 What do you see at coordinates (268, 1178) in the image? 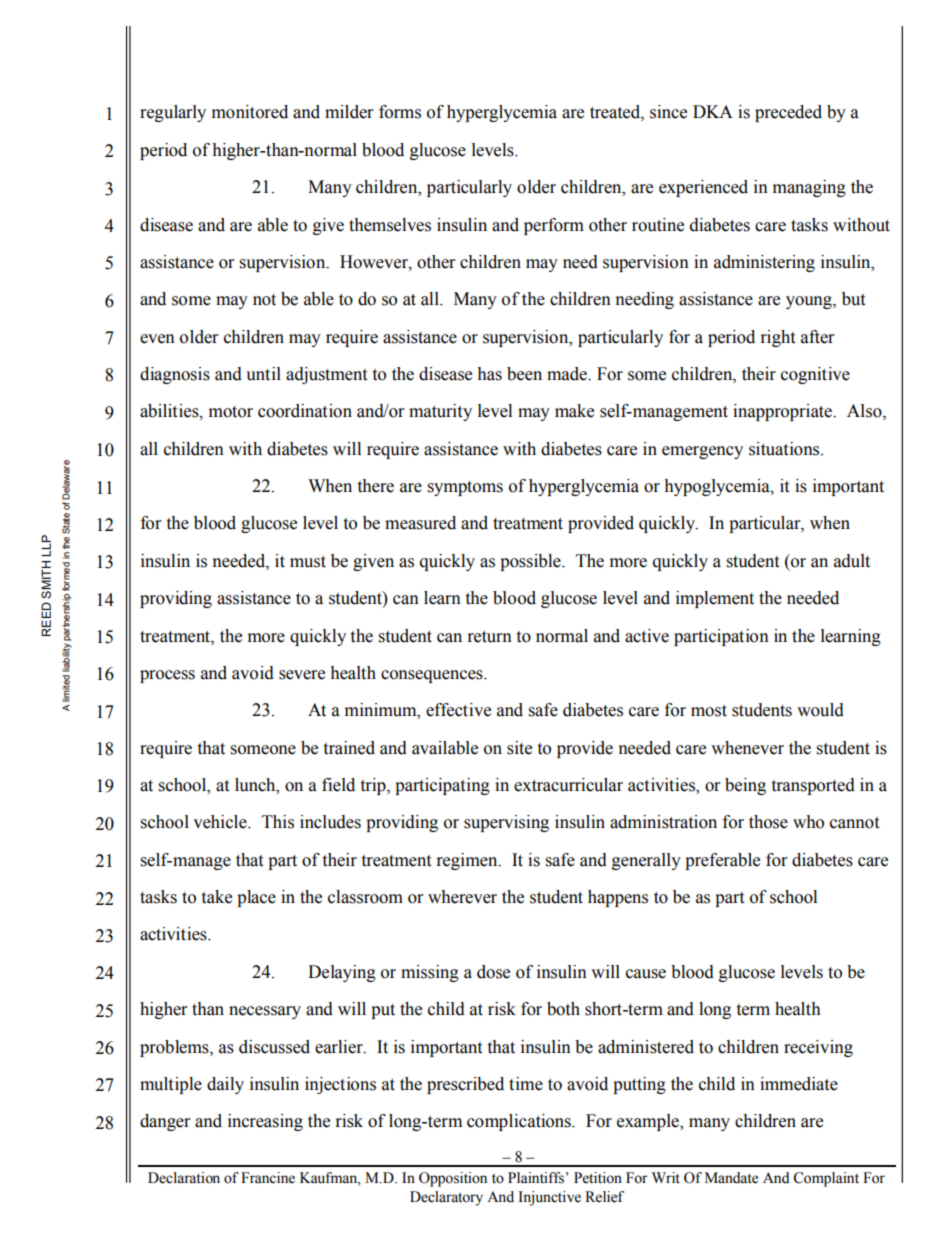
I see `Francine` at bounding box center [268, 1178].
